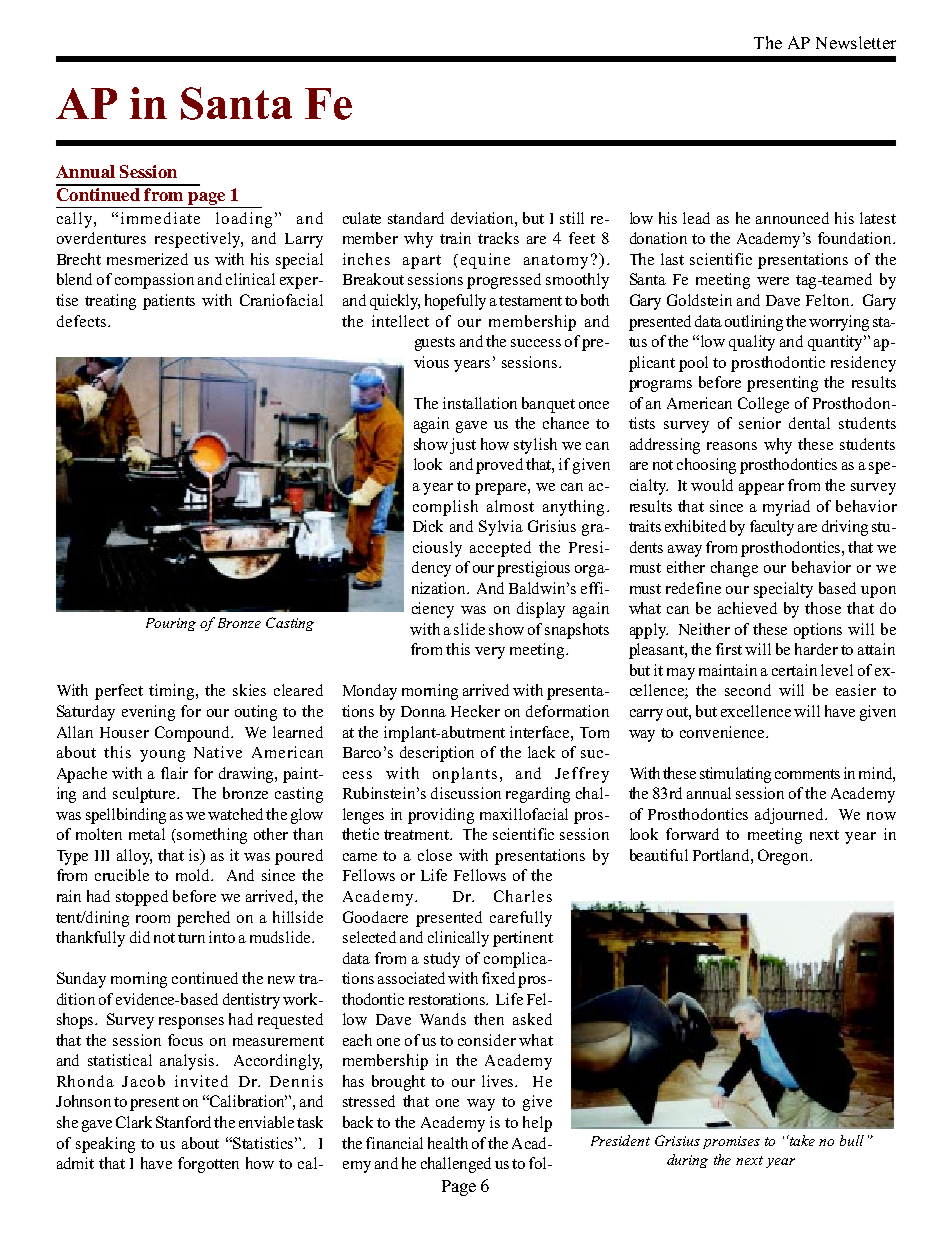  What do you see at coordinates (183, 1122) in the screenshot?
I see `Stanford` at bounding box center [183, 1122].
